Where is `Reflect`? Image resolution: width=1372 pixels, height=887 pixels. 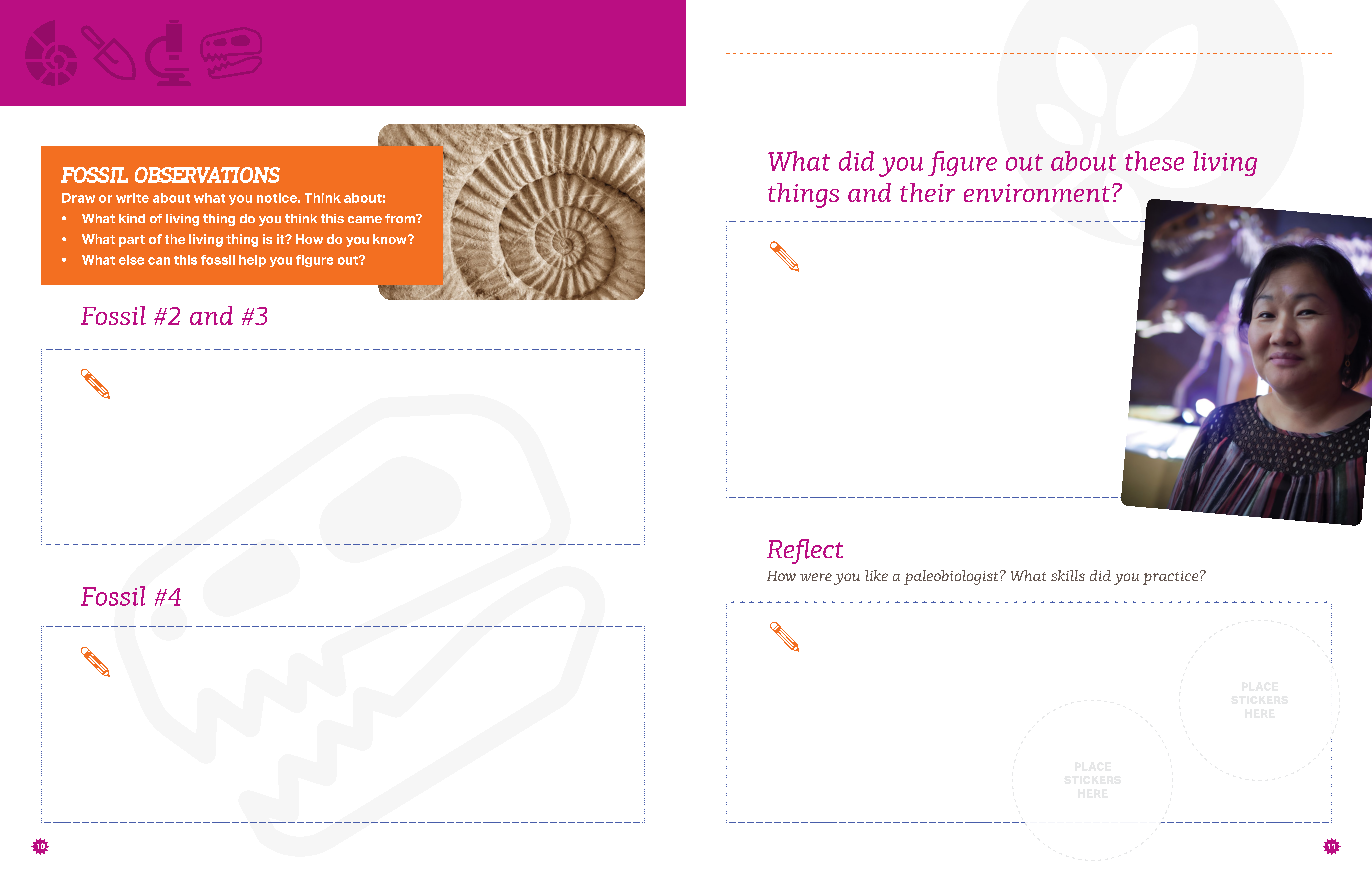
Reflect is located at coordinates (805, 551).
